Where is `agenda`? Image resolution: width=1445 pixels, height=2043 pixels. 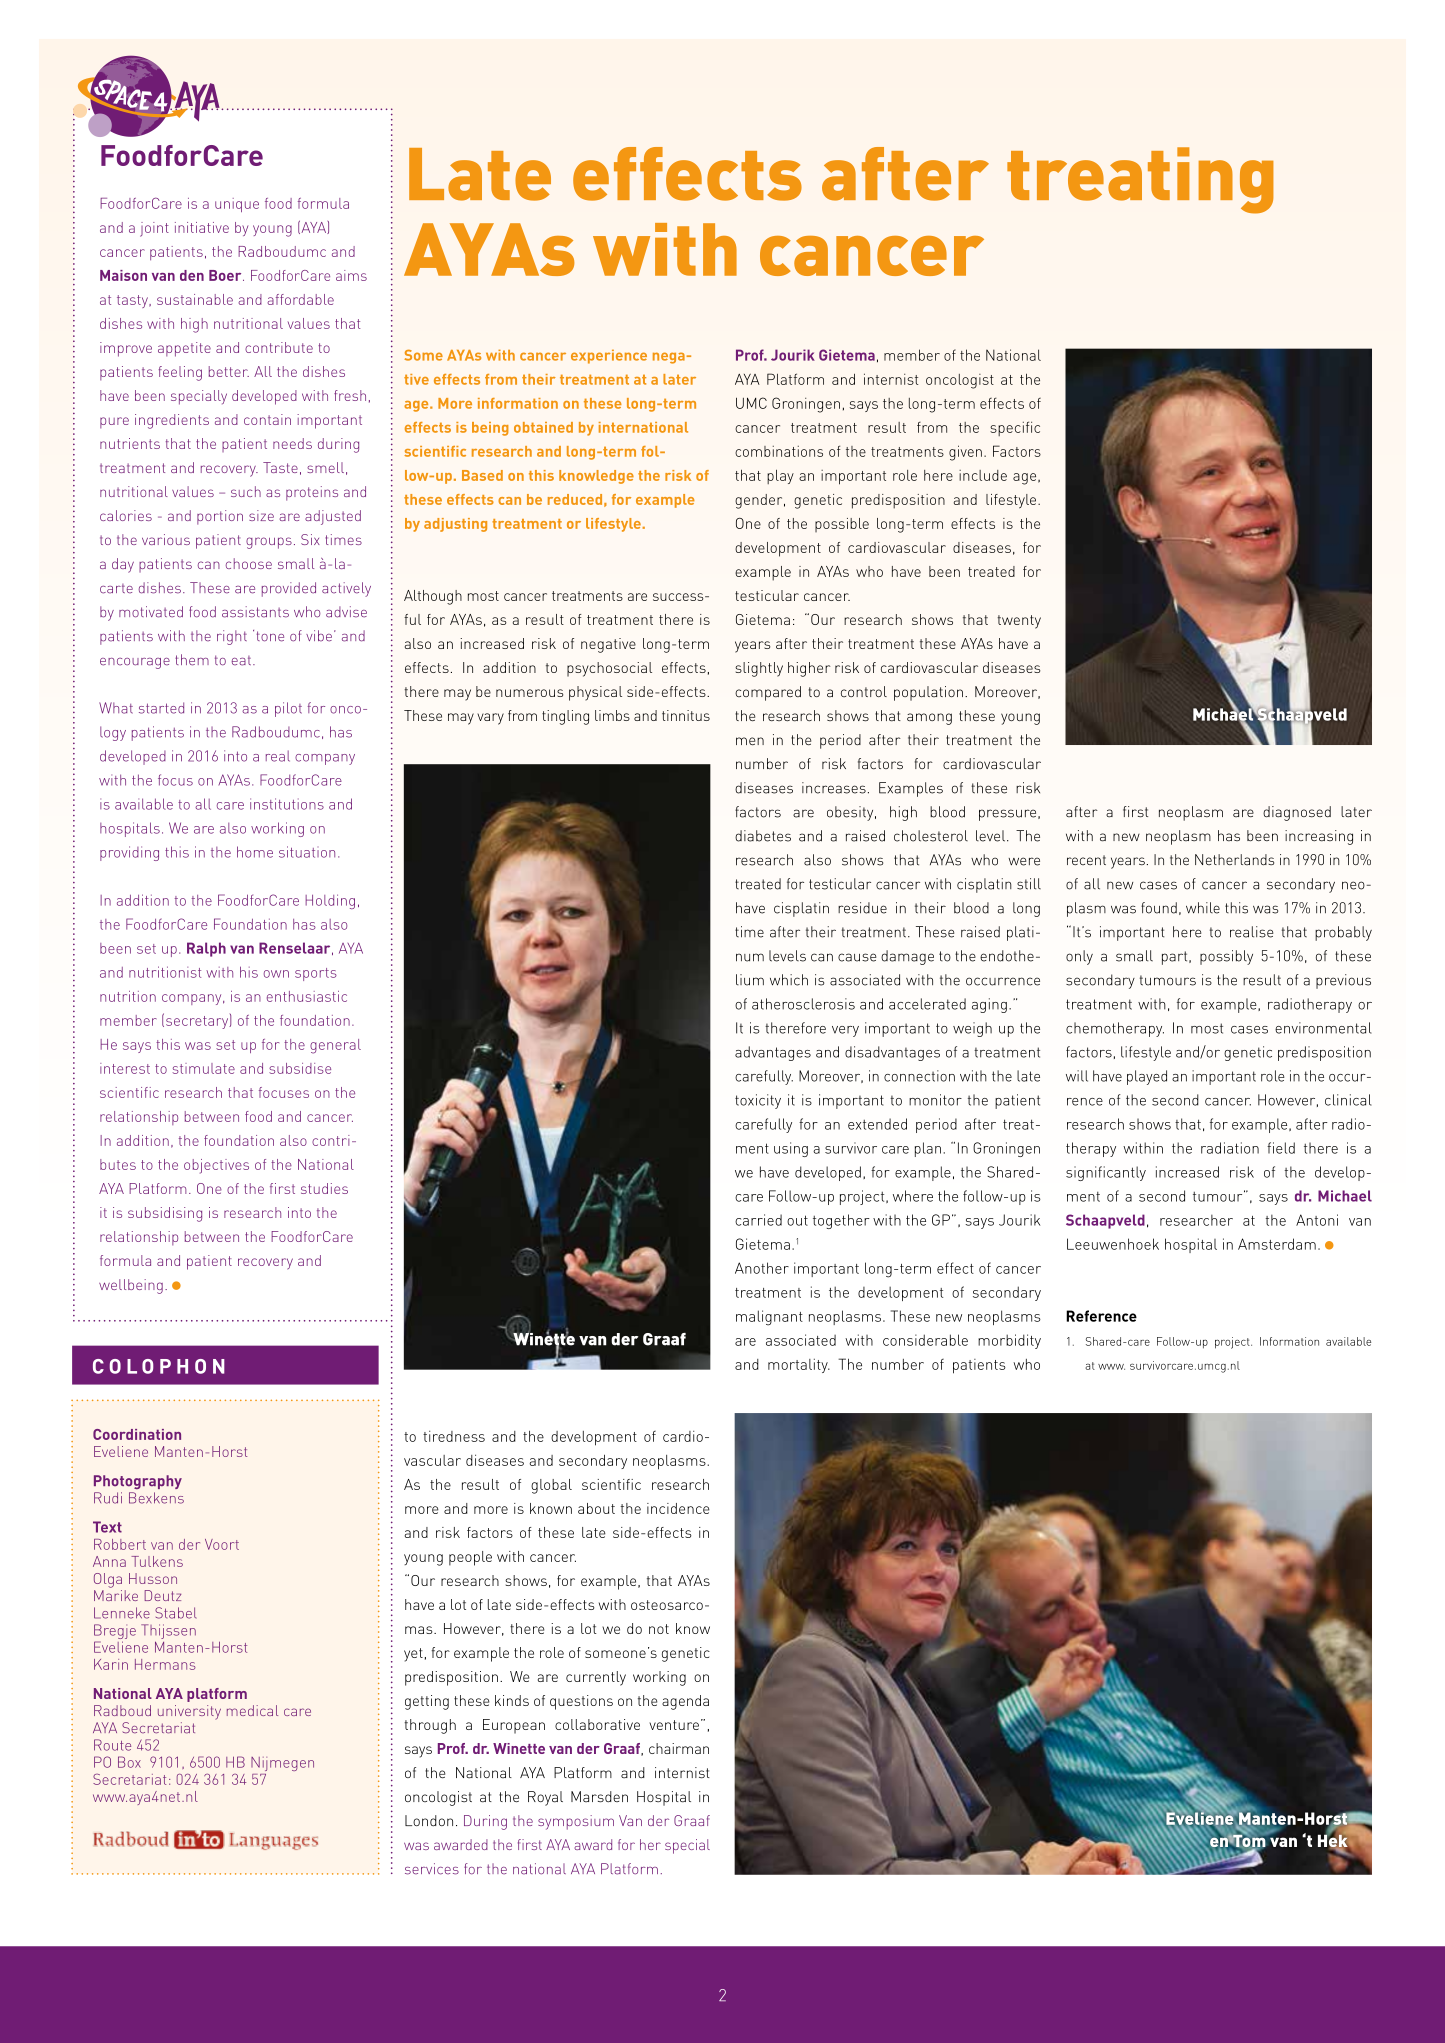 agenda is located at coordinates (685, 1702).
